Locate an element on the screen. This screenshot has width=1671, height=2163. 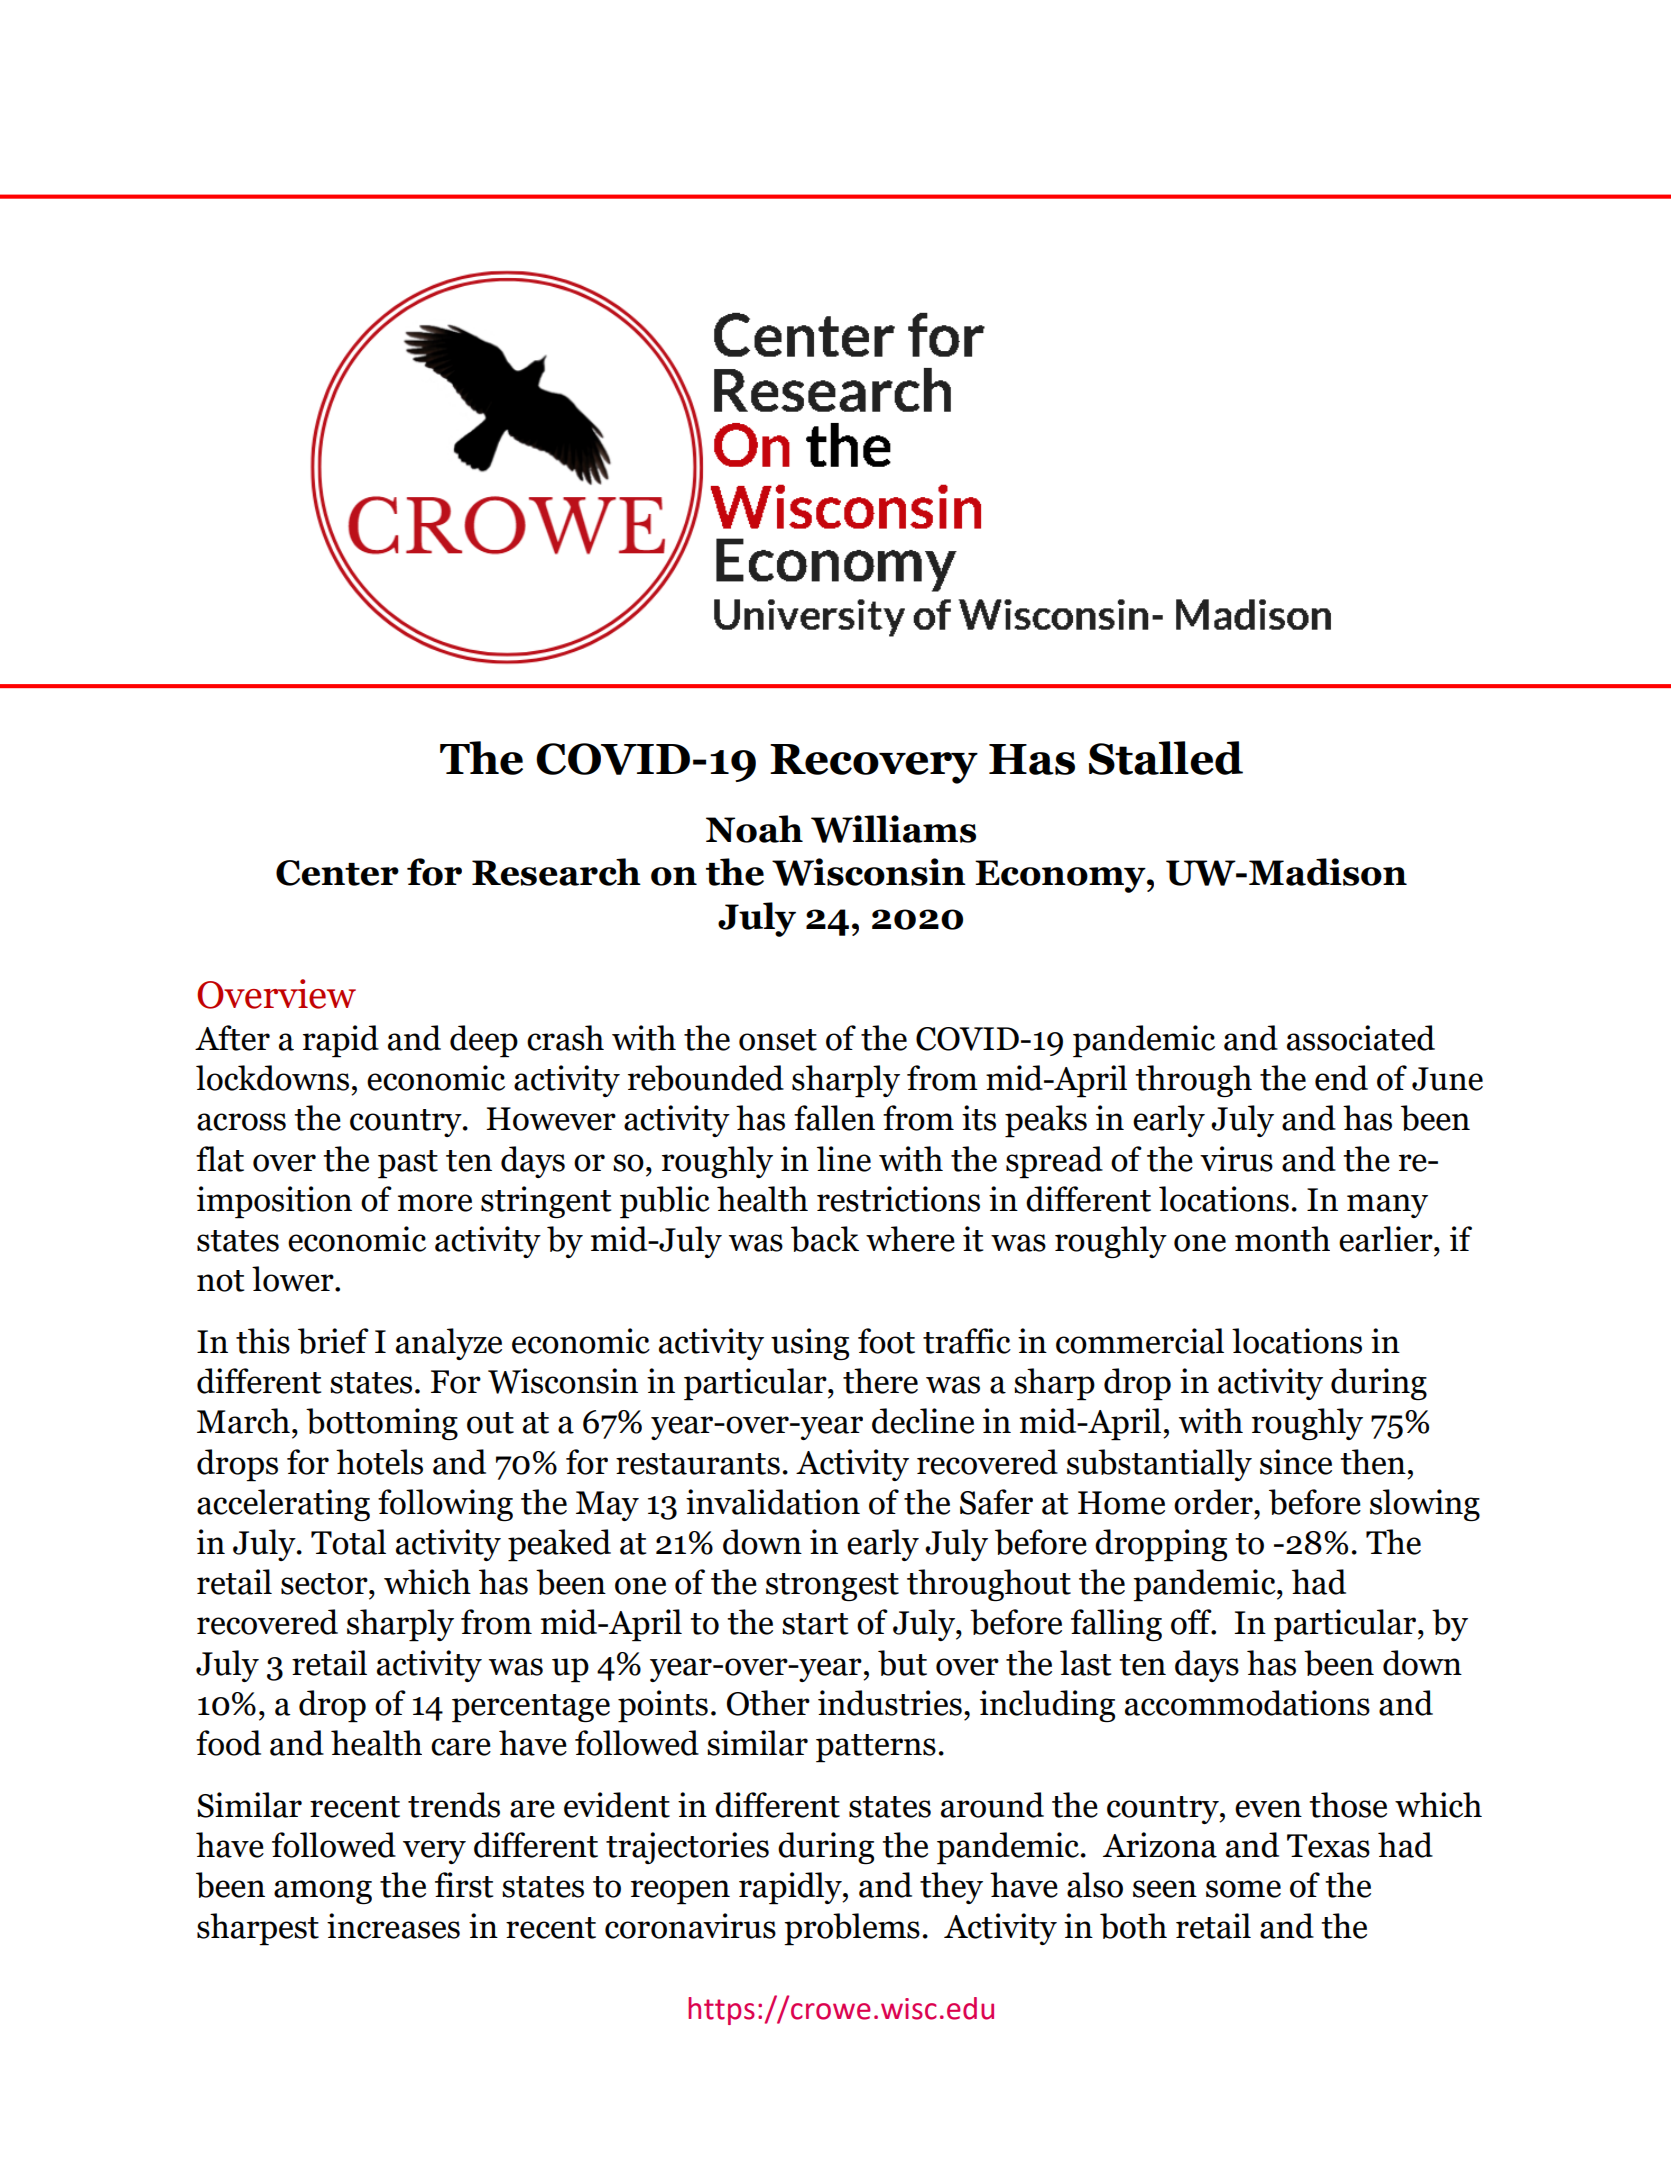
problems is located at coordinates (852, 1929).
